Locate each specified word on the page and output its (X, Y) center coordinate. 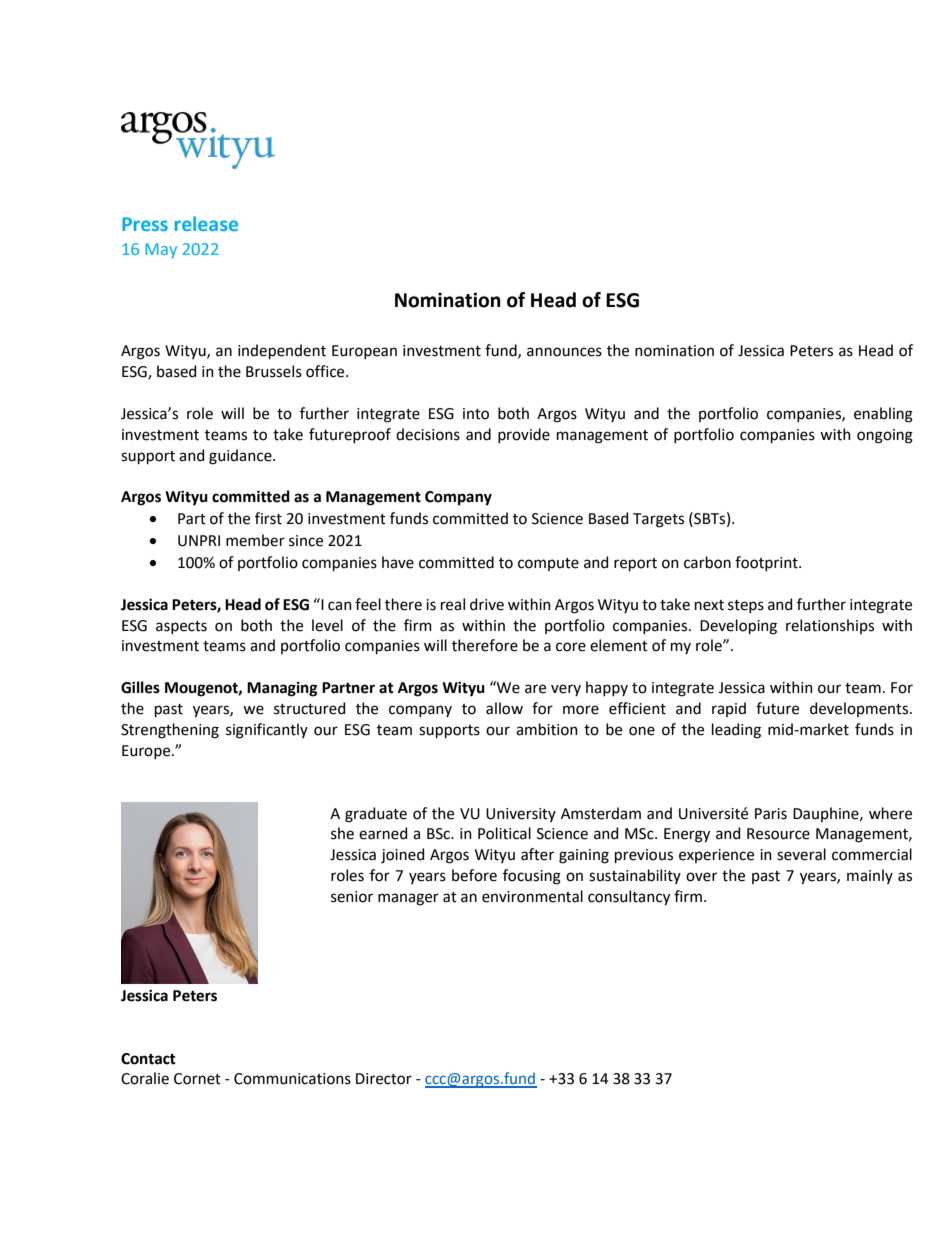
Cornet (197, 1079)
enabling (883, 415)
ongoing (885, 436)
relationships (830, 626)
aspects (181, 627)
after (537, 854)
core (571, 647)
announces (564, 352)
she (342, 833)
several (801, 854)
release (206, 223)
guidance (241, 457)
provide (524, 435)
